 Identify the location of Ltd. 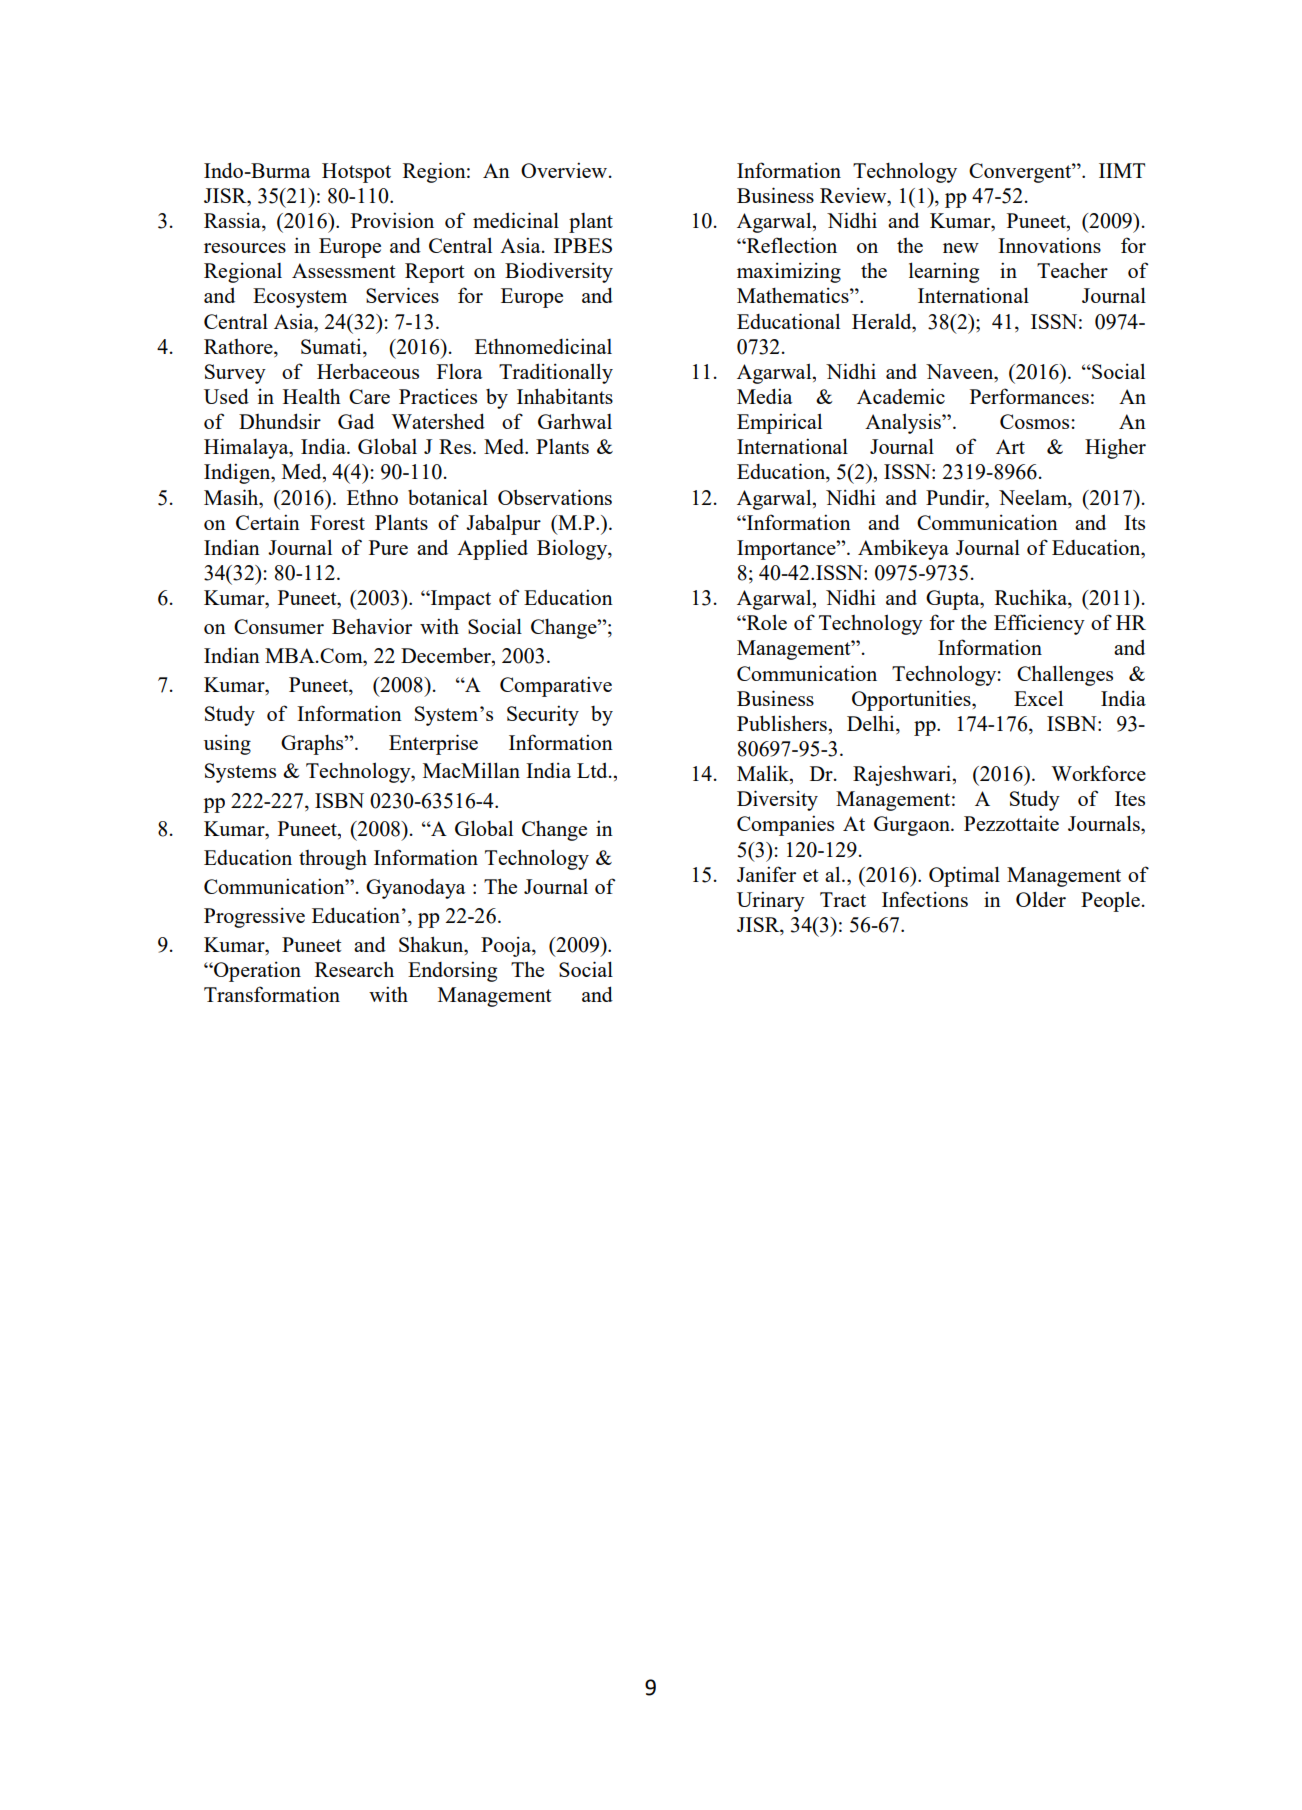
(593, 770).
